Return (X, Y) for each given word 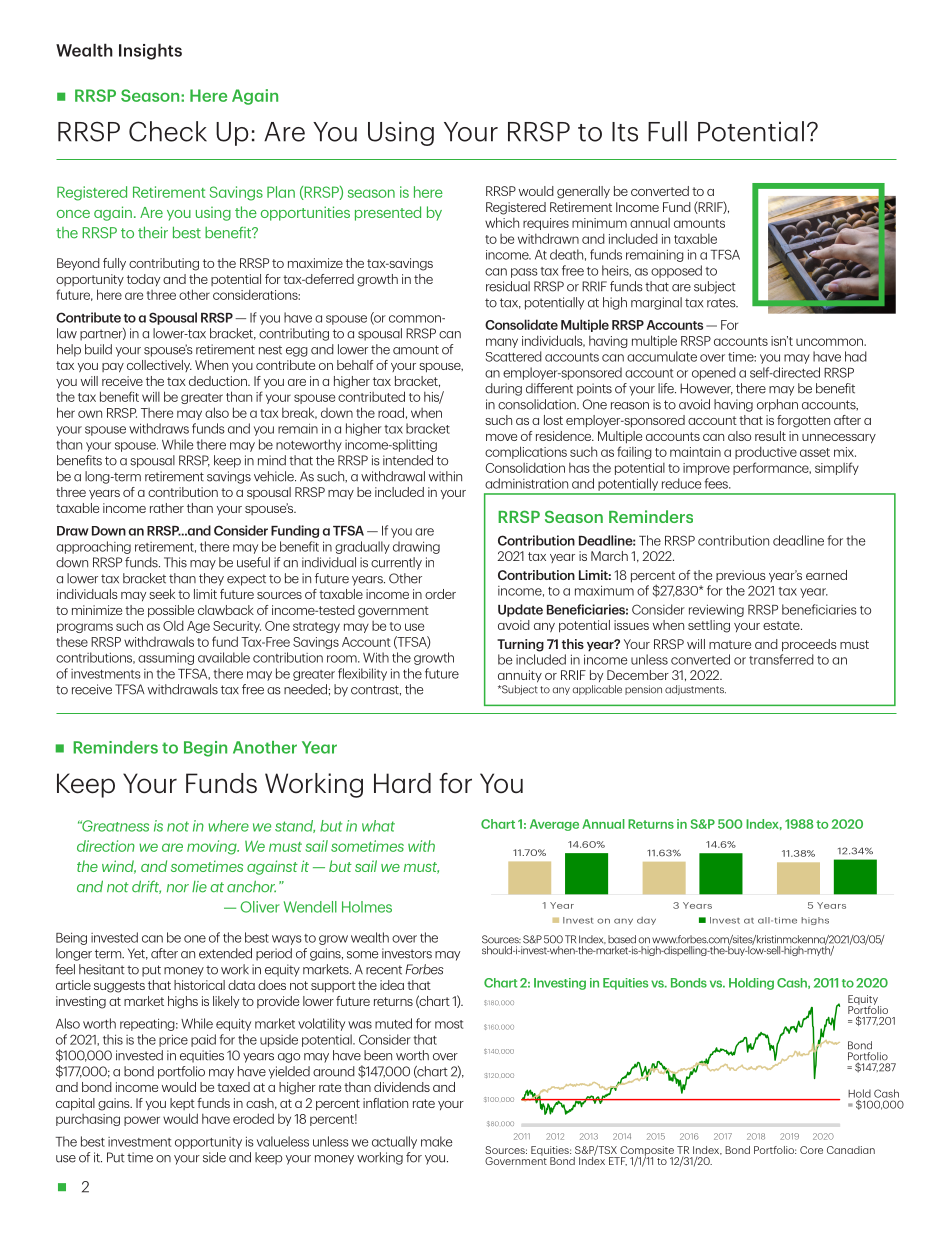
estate (782, 625)
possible (171, 611)
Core (811, 1150)
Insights (150, 51)
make (436, 1141)
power (142, 1121)
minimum (599, 223)
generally (583, 192)
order (440, 594)
